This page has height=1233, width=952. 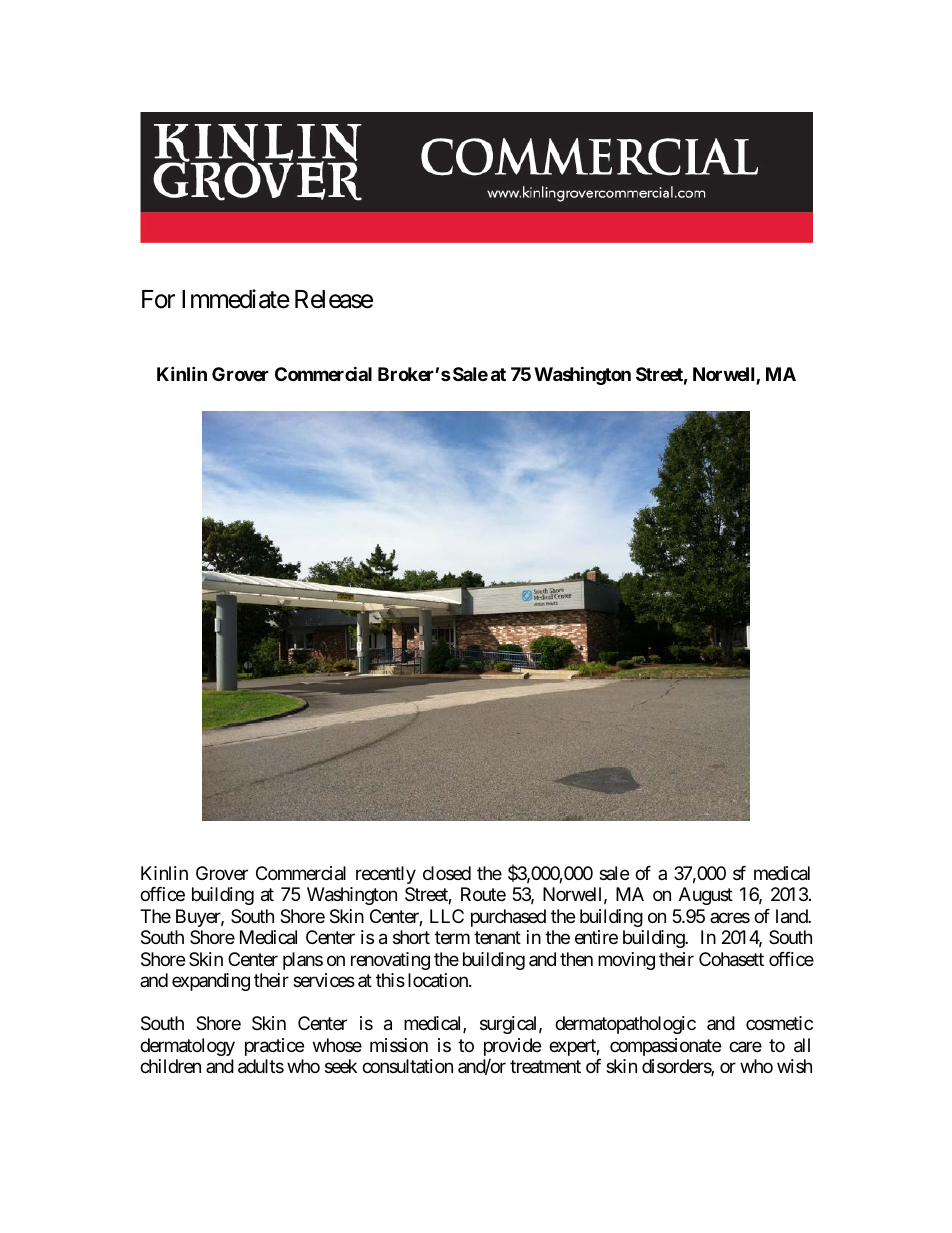 I want to click on For, so click(x=158, y=299).
